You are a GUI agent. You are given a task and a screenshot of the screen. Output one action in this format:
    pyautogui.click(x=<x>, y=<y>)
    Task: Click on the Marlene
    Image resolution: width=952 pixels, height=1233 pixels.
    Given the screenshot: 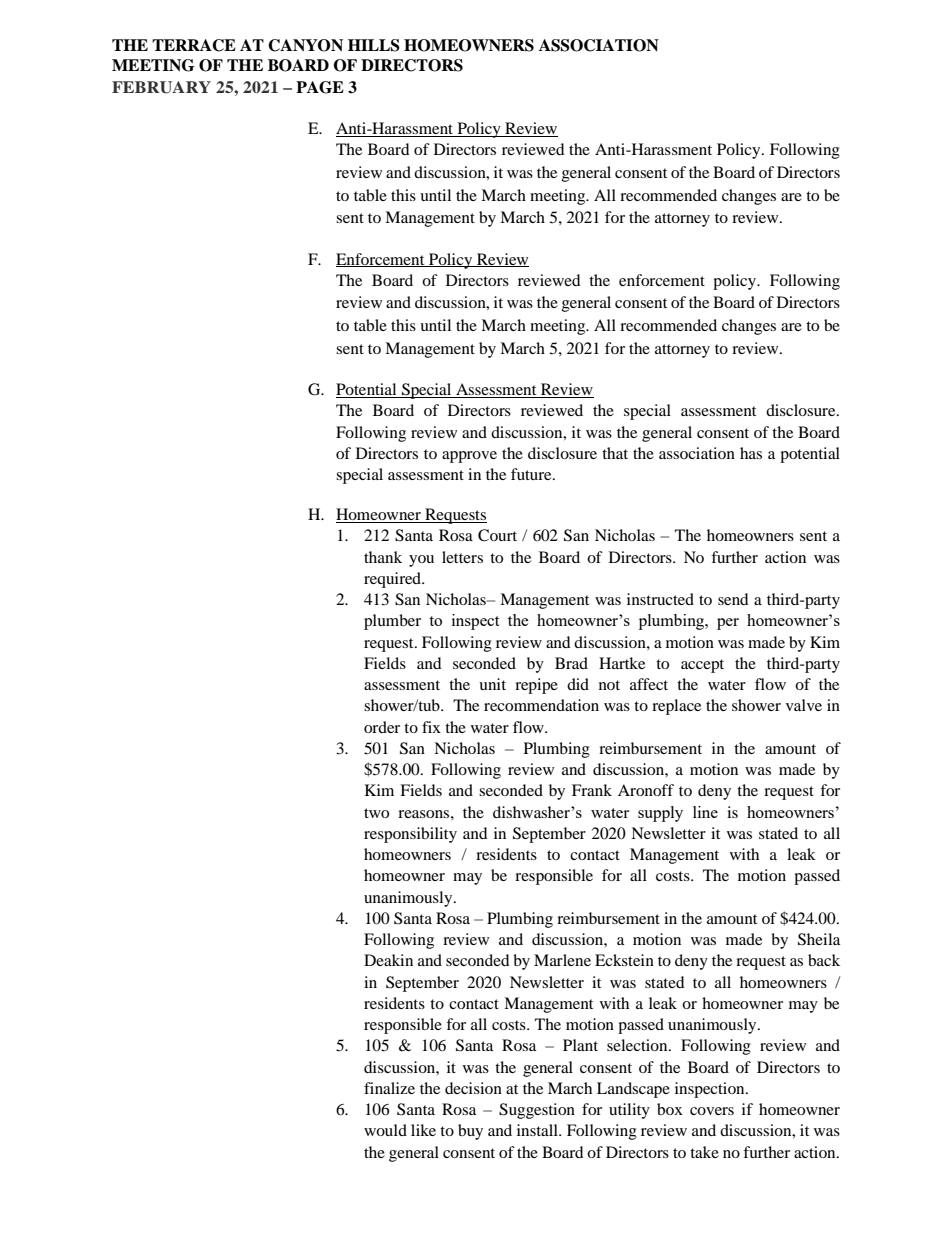 What is the action you would take?
    pyautogui.click(x=562, y=960)
